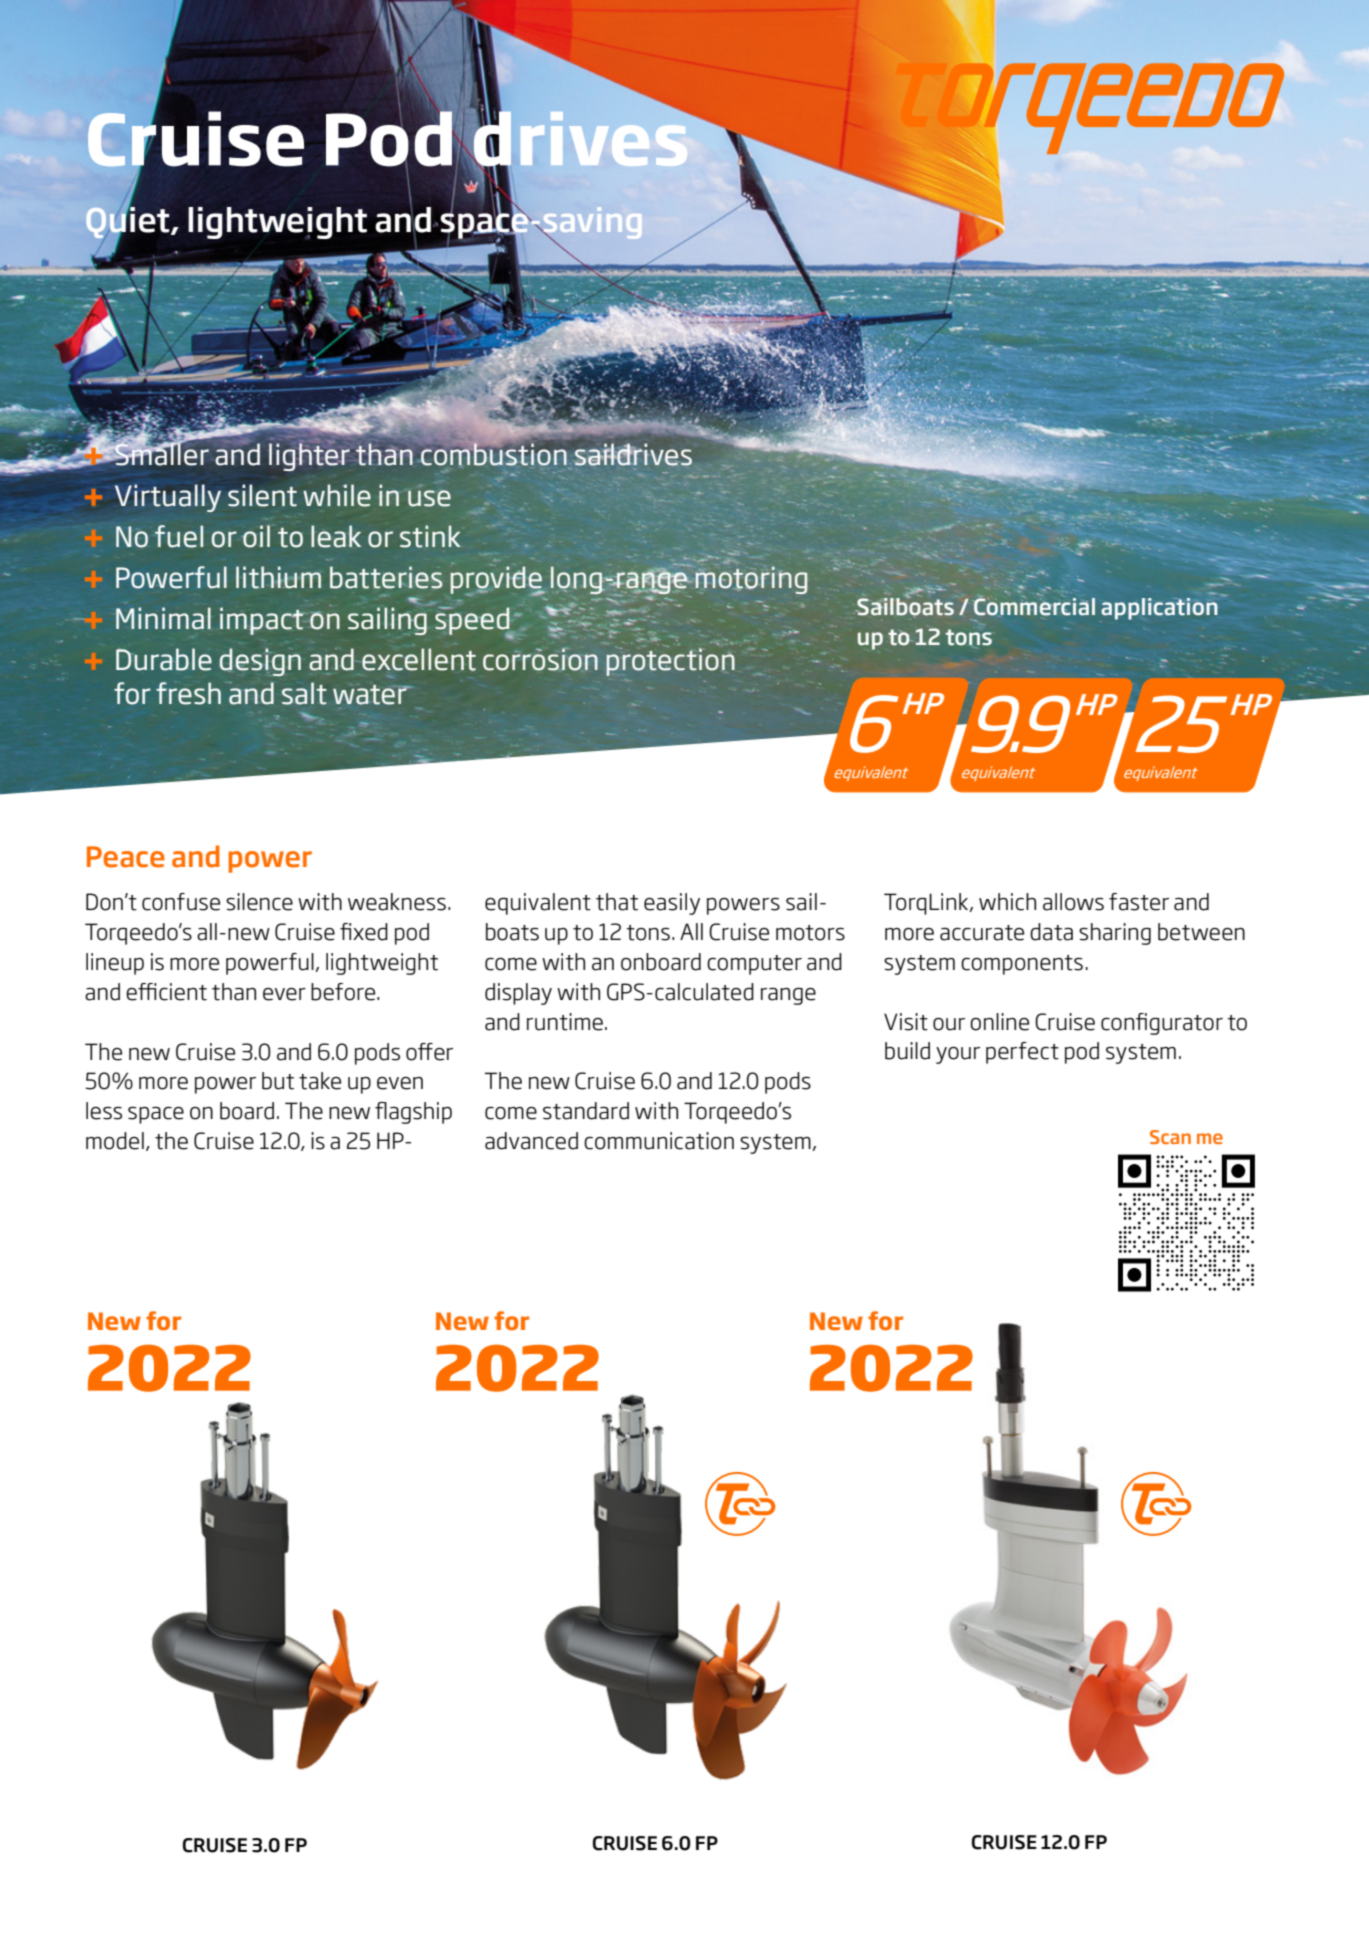 Image resolution: width=1369 pixels, height=1936 pixels. Describe the element at coordinates (672, 904) in the screenshot. I see `easily` at that location.
